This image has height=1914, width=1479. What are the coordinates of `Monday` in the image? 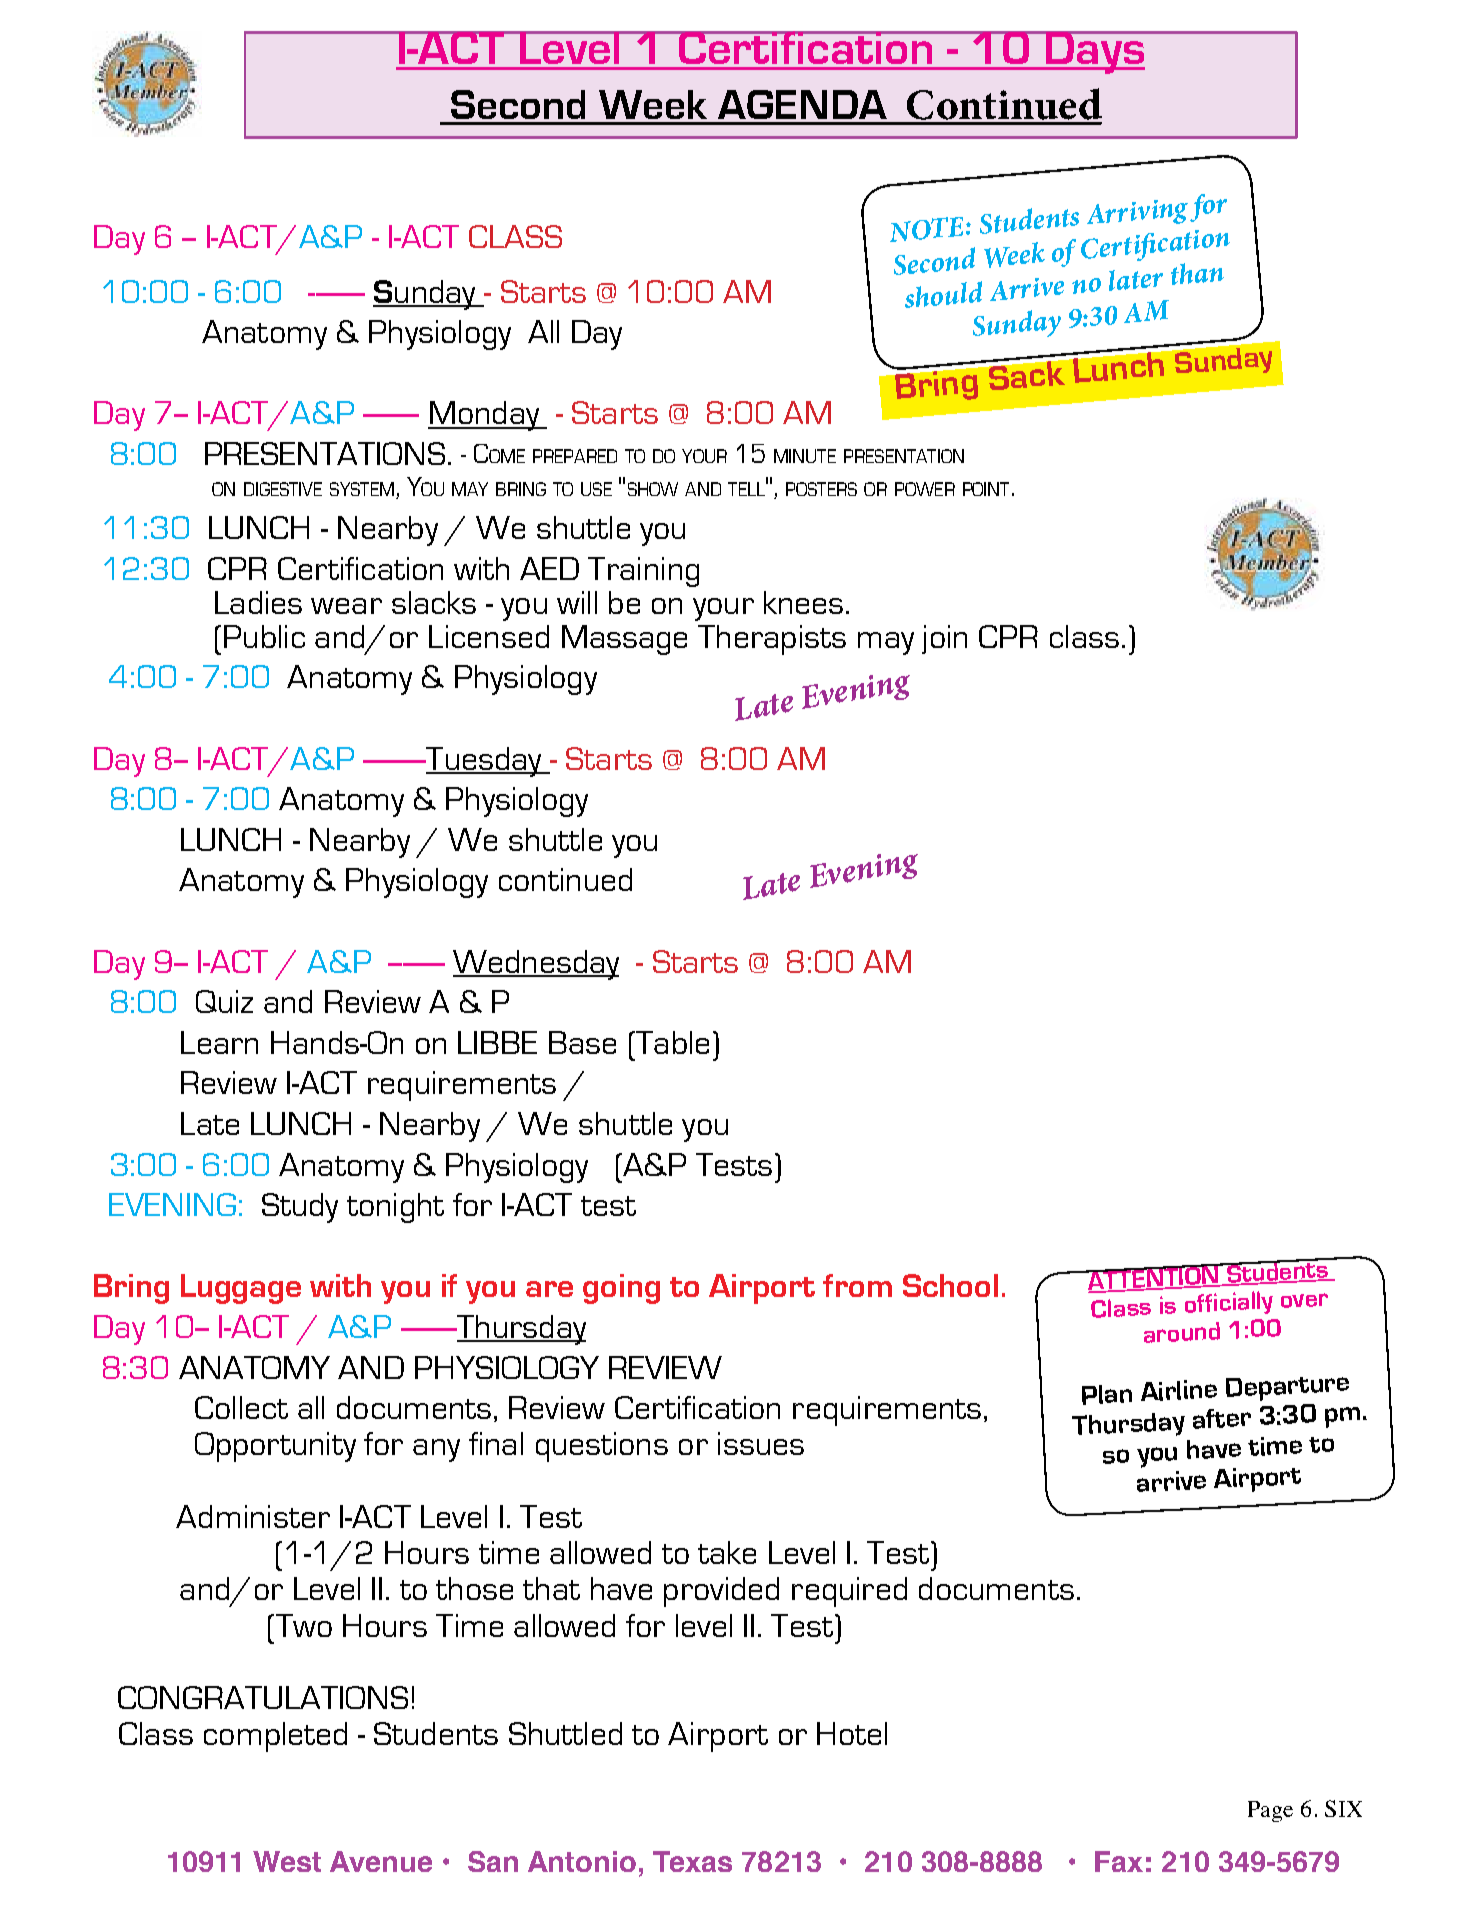 It's located at (485, 416).
